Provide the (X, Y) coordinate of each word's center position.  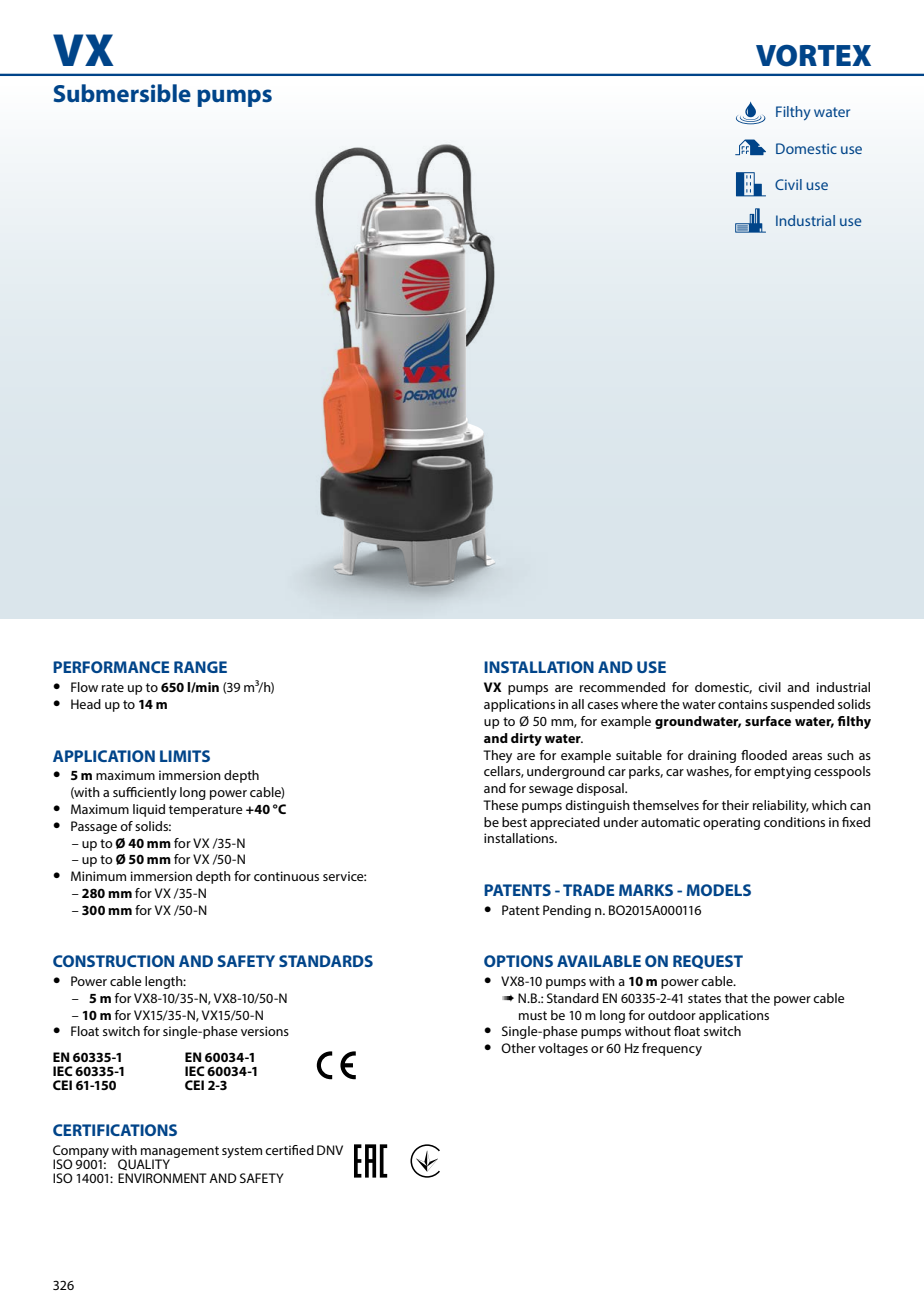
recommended (622, 687)
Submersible (122, 93)
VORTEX (813, 55)
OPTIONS (518, 961)
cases (602, 705)
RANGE (200, 667)
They (497, 756)
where (639, 704)
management (179, 1153)
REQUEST (708, 962)
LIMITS (185, 756)
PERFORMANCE (111, 667)
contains (743, 704)
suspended (802, 705)
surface (768, 721)
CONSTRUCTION (113, 961)
